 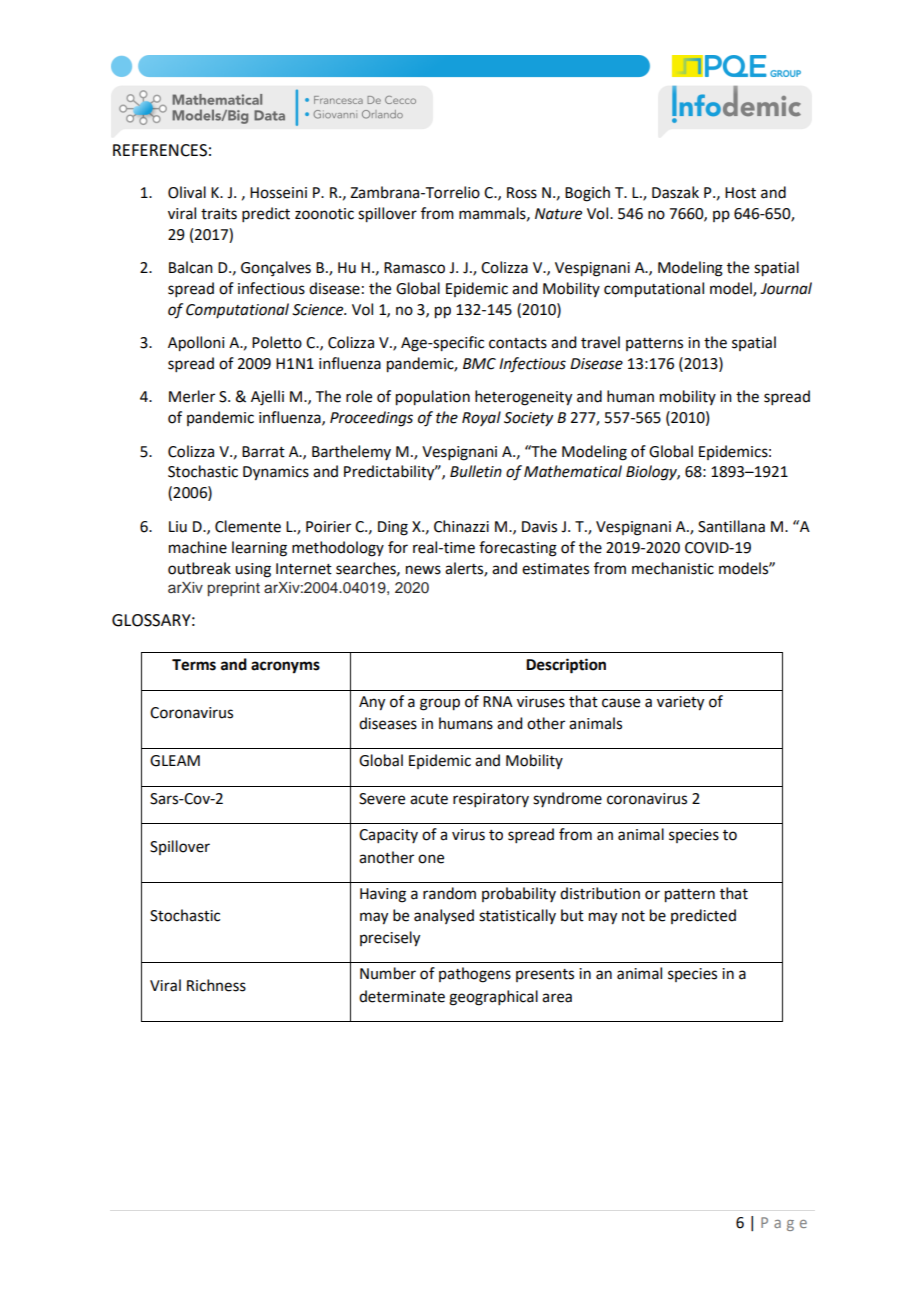 What do you see at coordinates (194, 665) in the image?
I see `Terms` at bounding box center [194, 665].
